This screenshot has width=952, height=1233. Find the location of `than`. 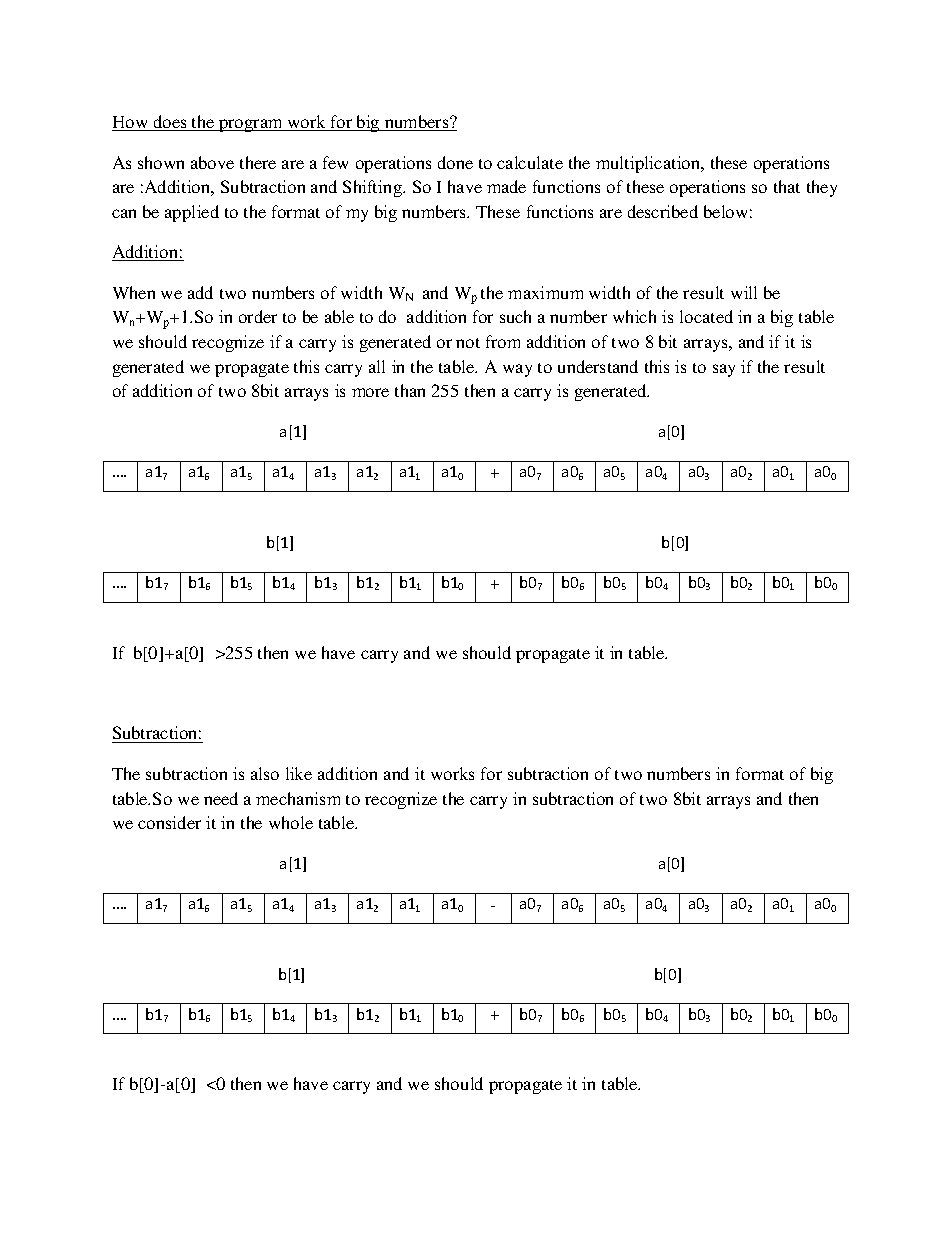

than is located at coordinates (410, 390).
